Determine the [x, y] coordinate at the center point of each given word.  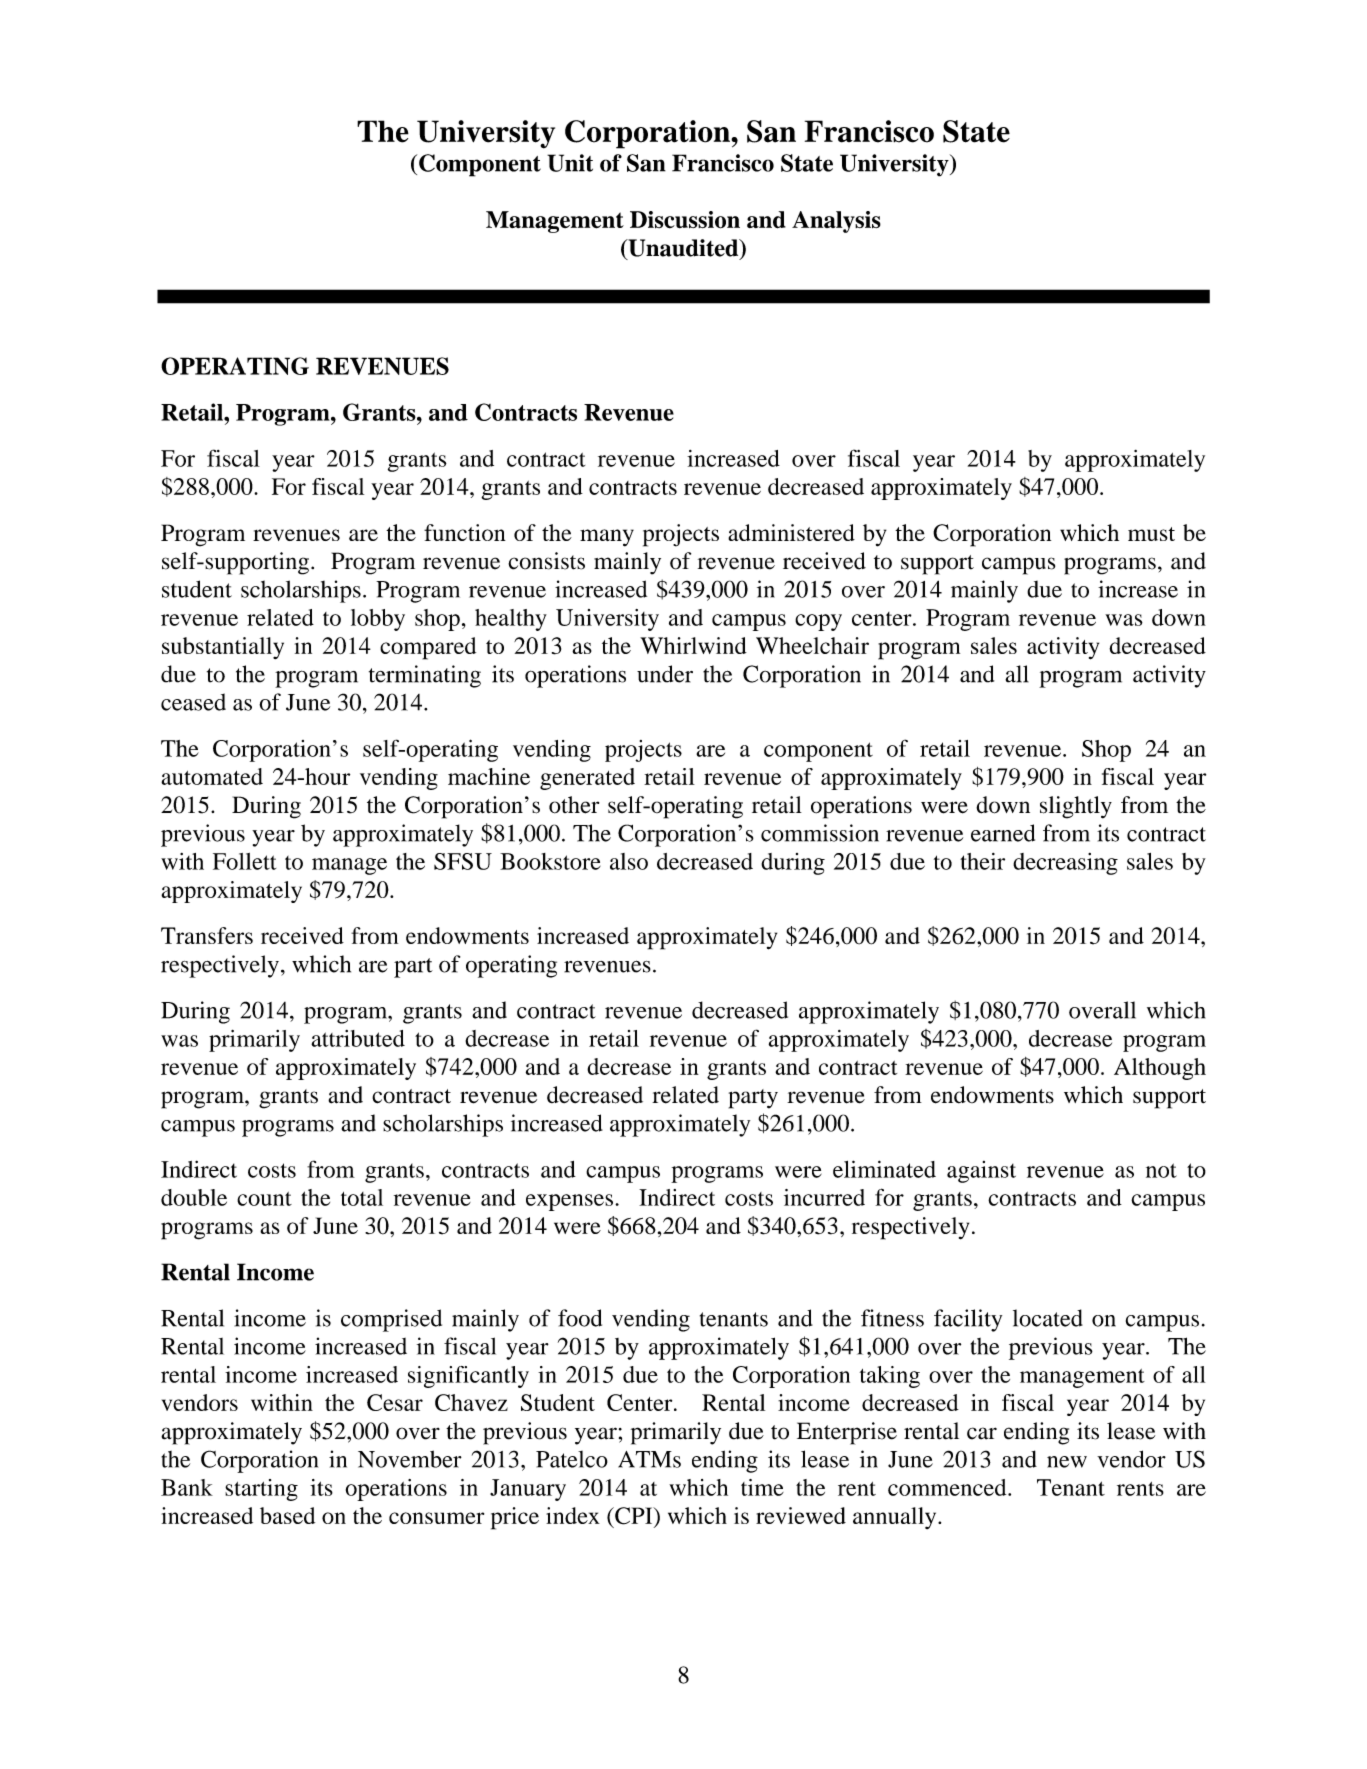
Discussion [685, 220]
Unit [570, 163]
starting [261, 1490]
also [629, 861]
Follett [244, 861]
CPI [634, 1517]
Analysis [836, 222]
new [1067, 1462]
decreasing [1065, 864]
